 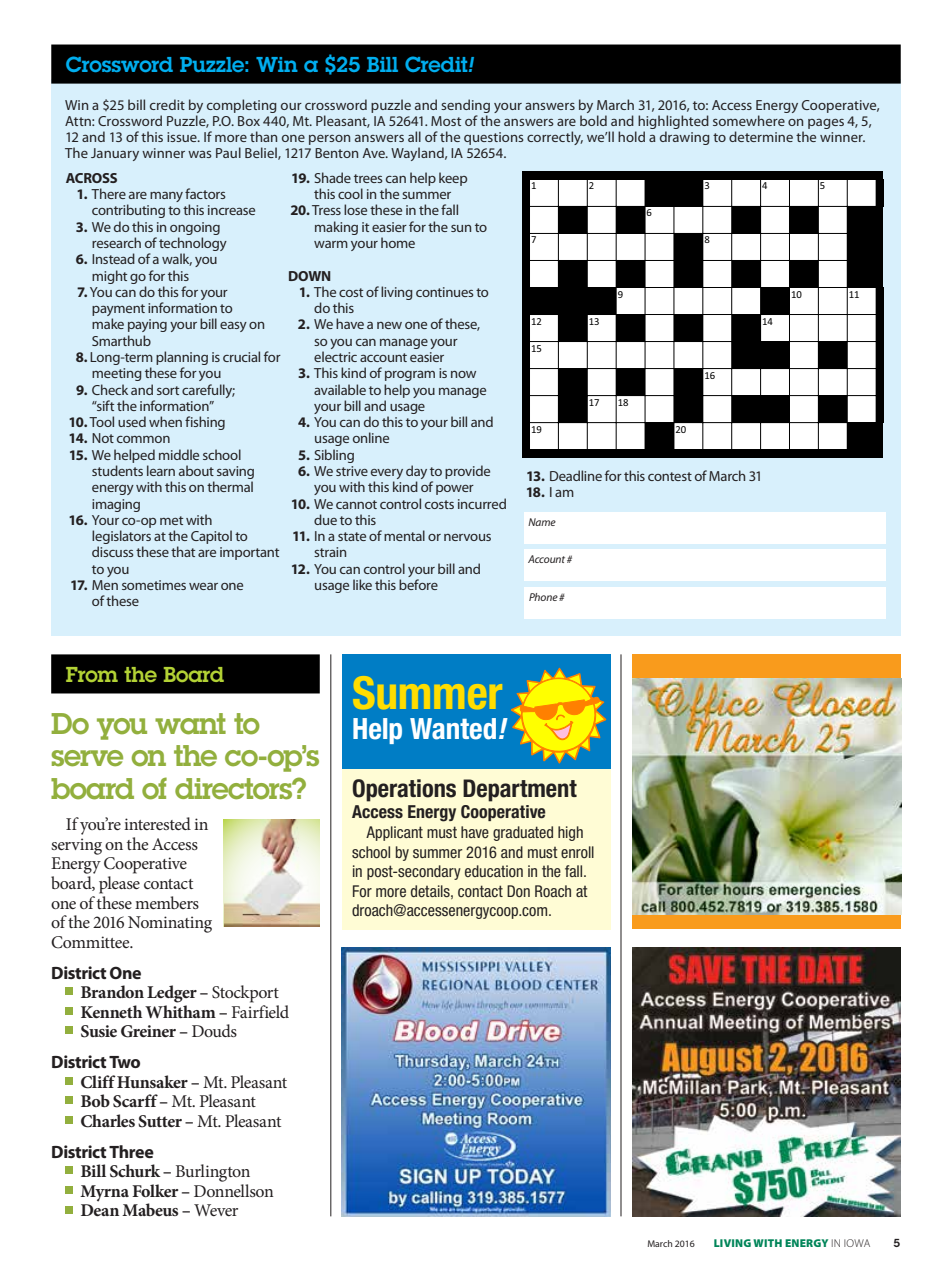 I want to click on somewhere, so click(x=749, y=120).
